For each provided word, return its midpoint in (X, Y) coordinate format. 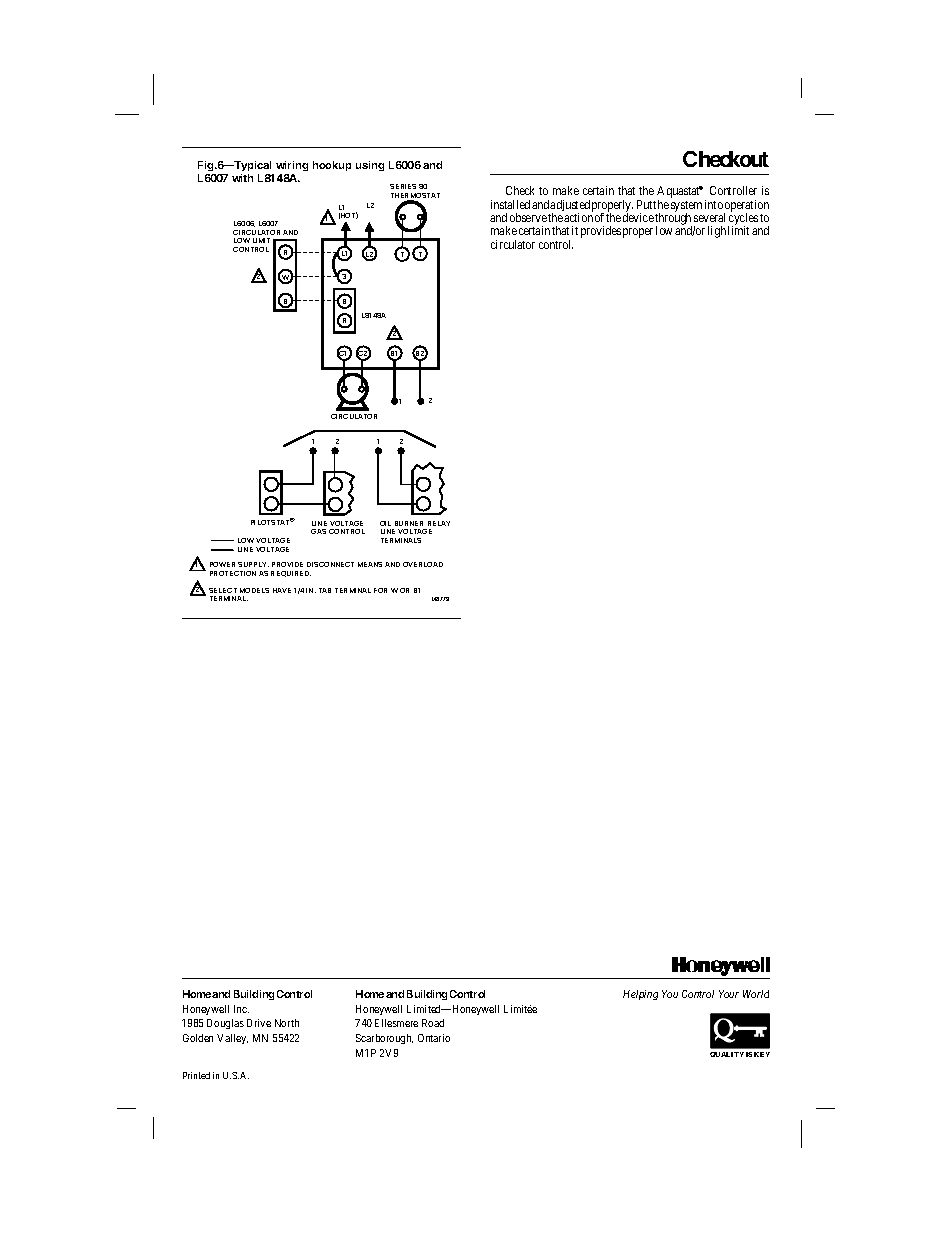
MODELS (254, 590)
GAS (318, 531)
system (686, 207)
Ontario (434, 1038)
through (673, 220)
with (242, 178)
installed (510, 204)
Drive (259, 1023)
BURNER (409, 523)
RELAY (439, 523)
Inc (241, 1009)
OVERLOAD (423, 564)
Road (433, 1023)
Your (729, 994)
